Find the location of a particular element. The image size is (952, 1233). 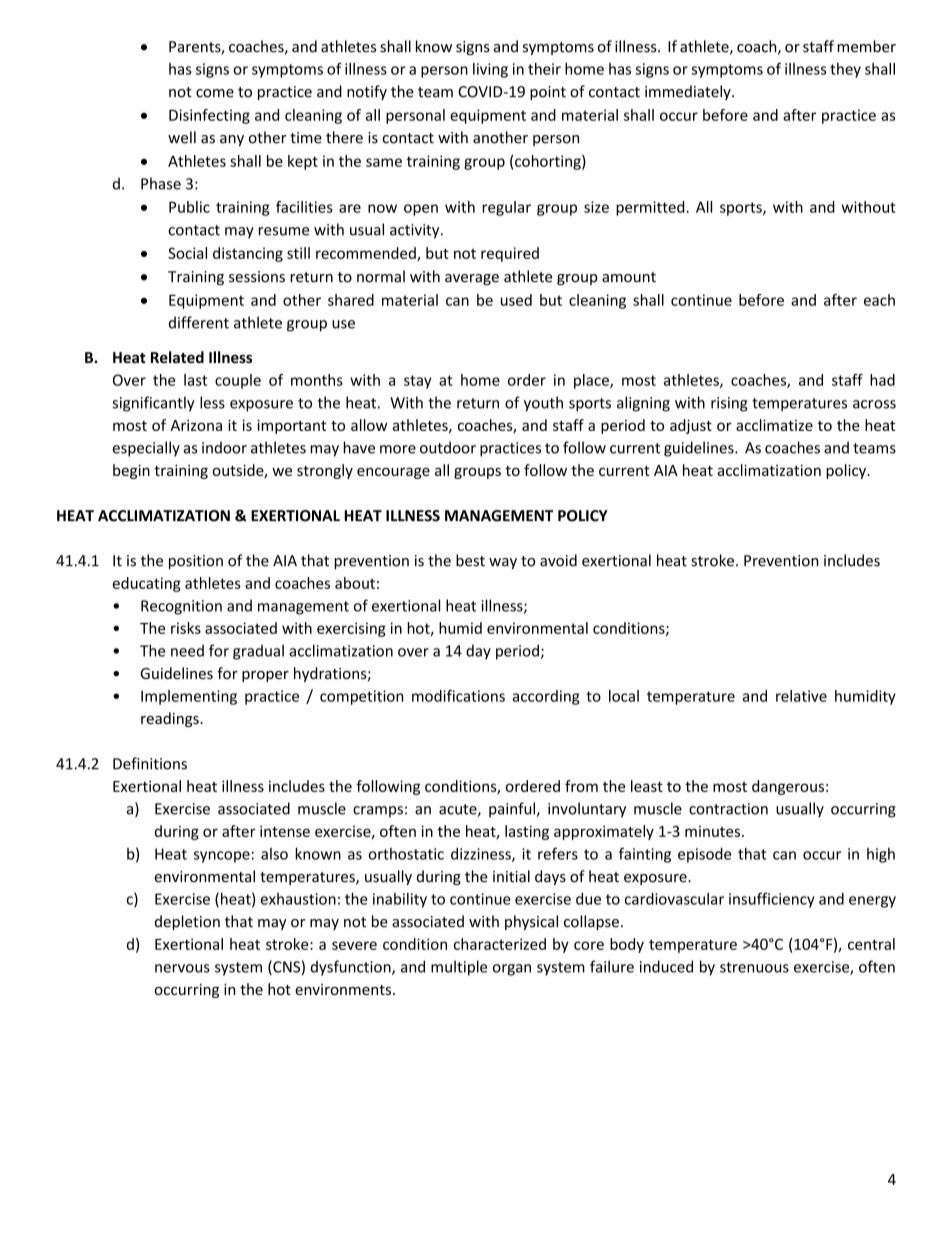

living is located at coordinates (490, 70).
